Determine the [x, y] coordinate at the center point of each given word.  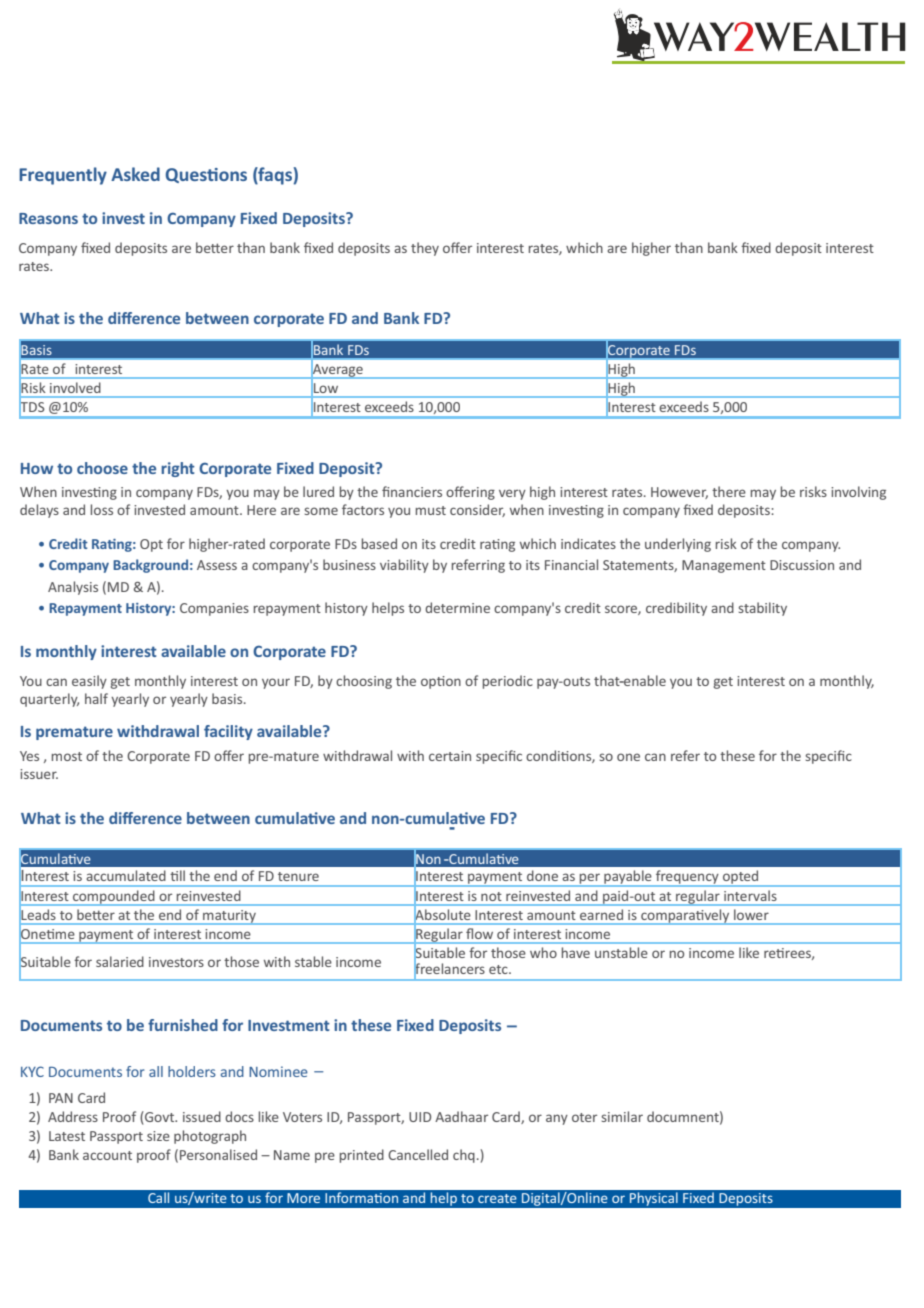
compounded [114, 898]
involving [858, 493]
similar [622, 1116]
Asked [135, 174]
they [425, 249]
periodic [508, 682]
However [679, 493]
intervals [750, 896]
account [107, 1155]
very [512, 494]
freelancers [449, 968]
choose [102, 468]
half [96, 698]
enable [644, 680]
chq [464, 1156]
